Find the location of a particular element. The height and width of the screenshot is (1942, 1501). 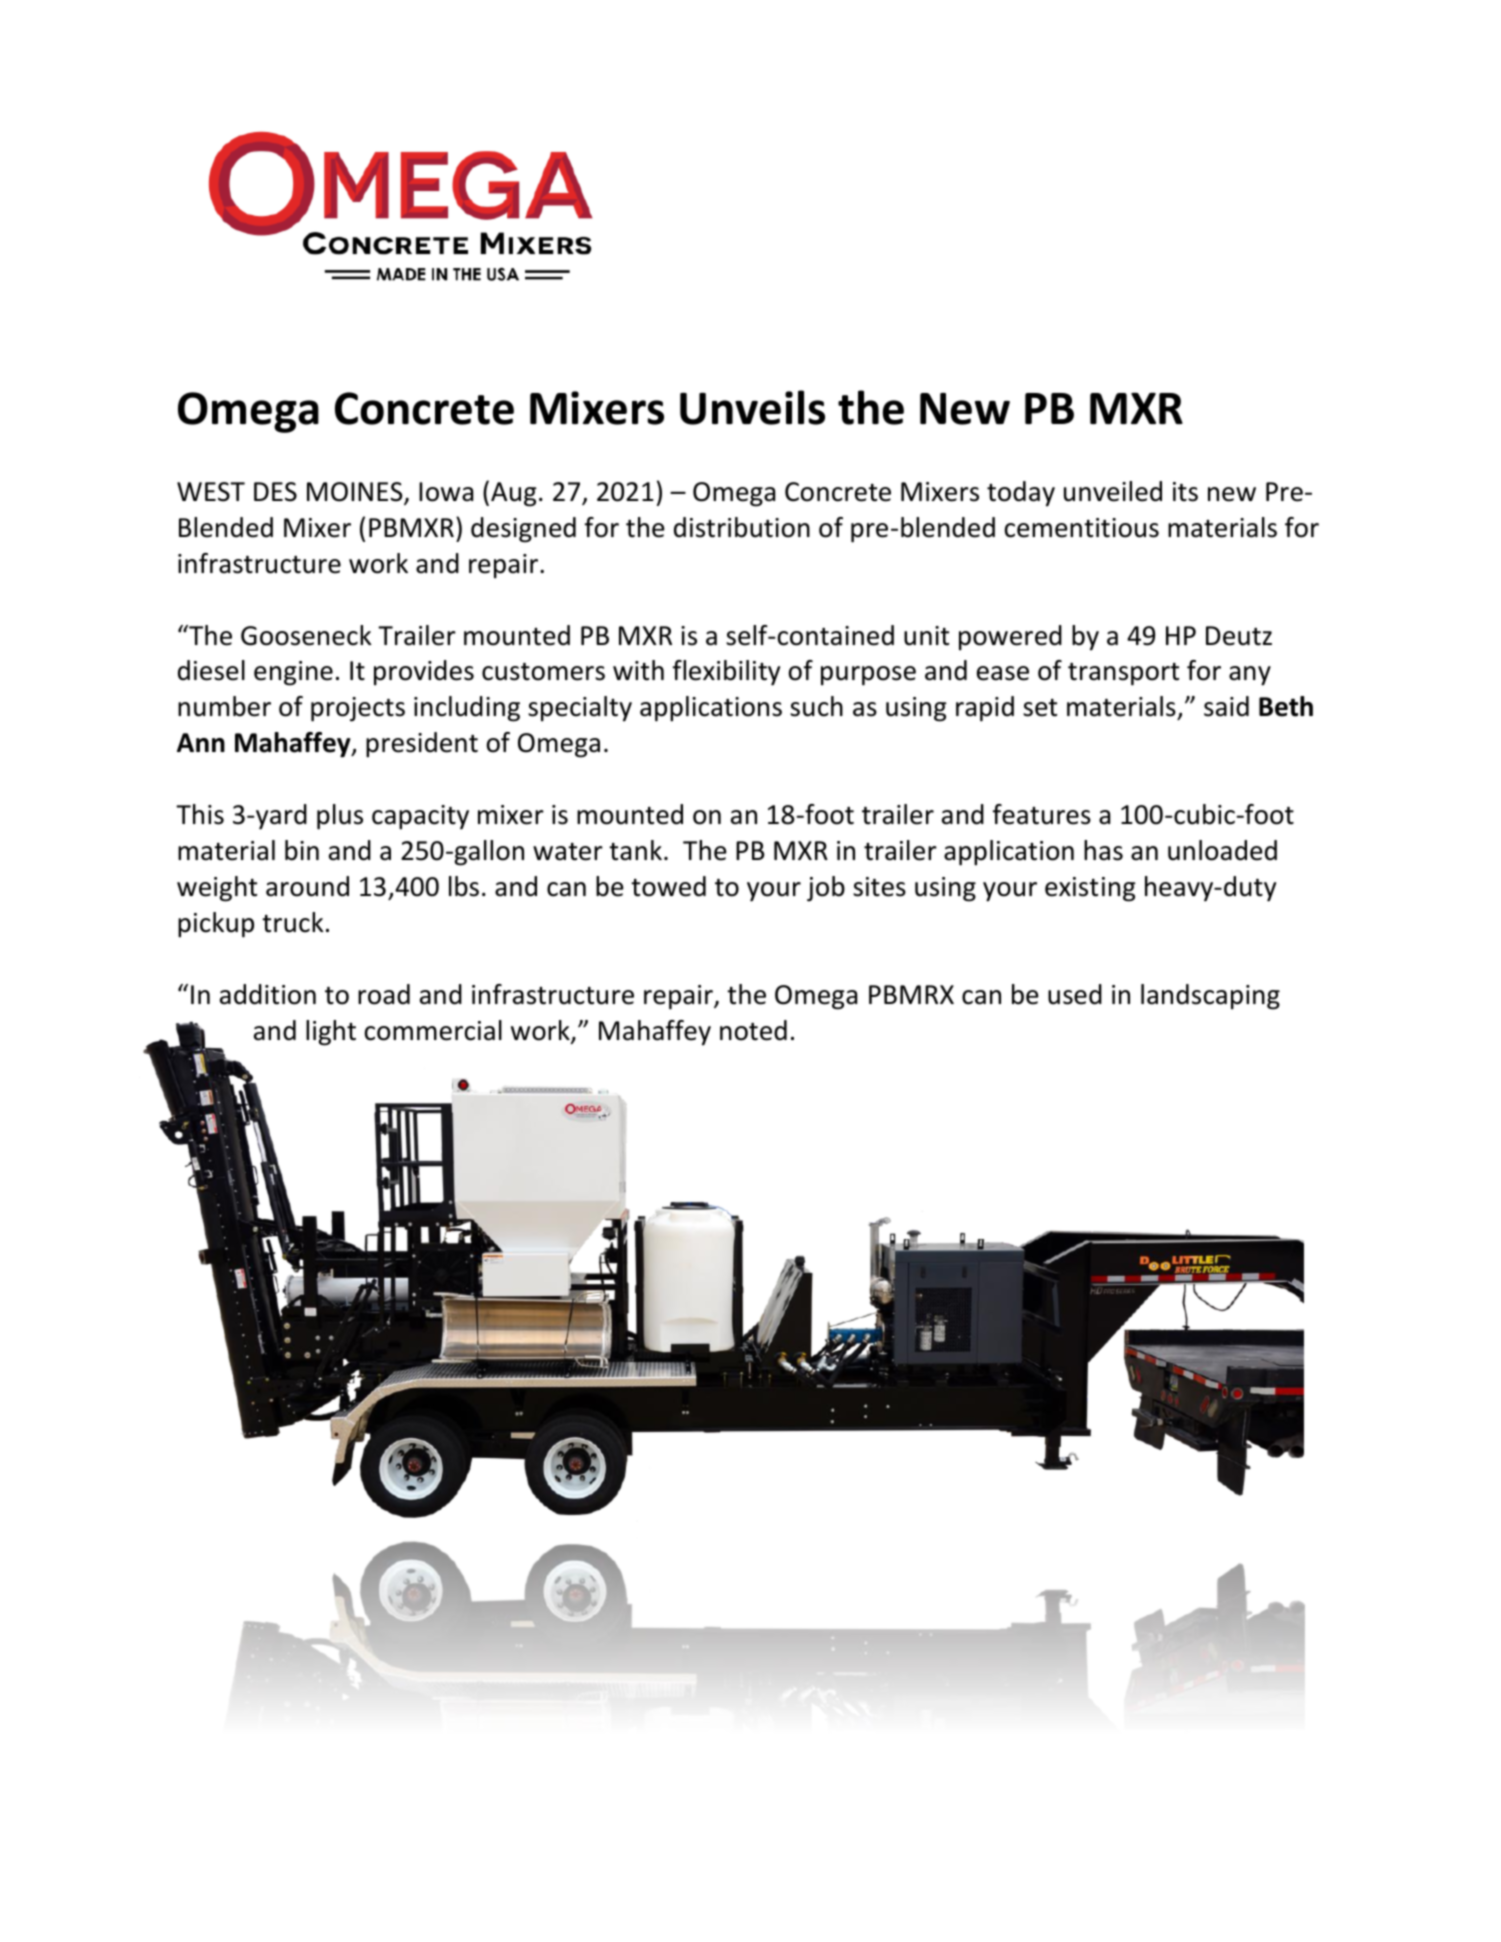

flexibility is located at coordinates (726, 673).
